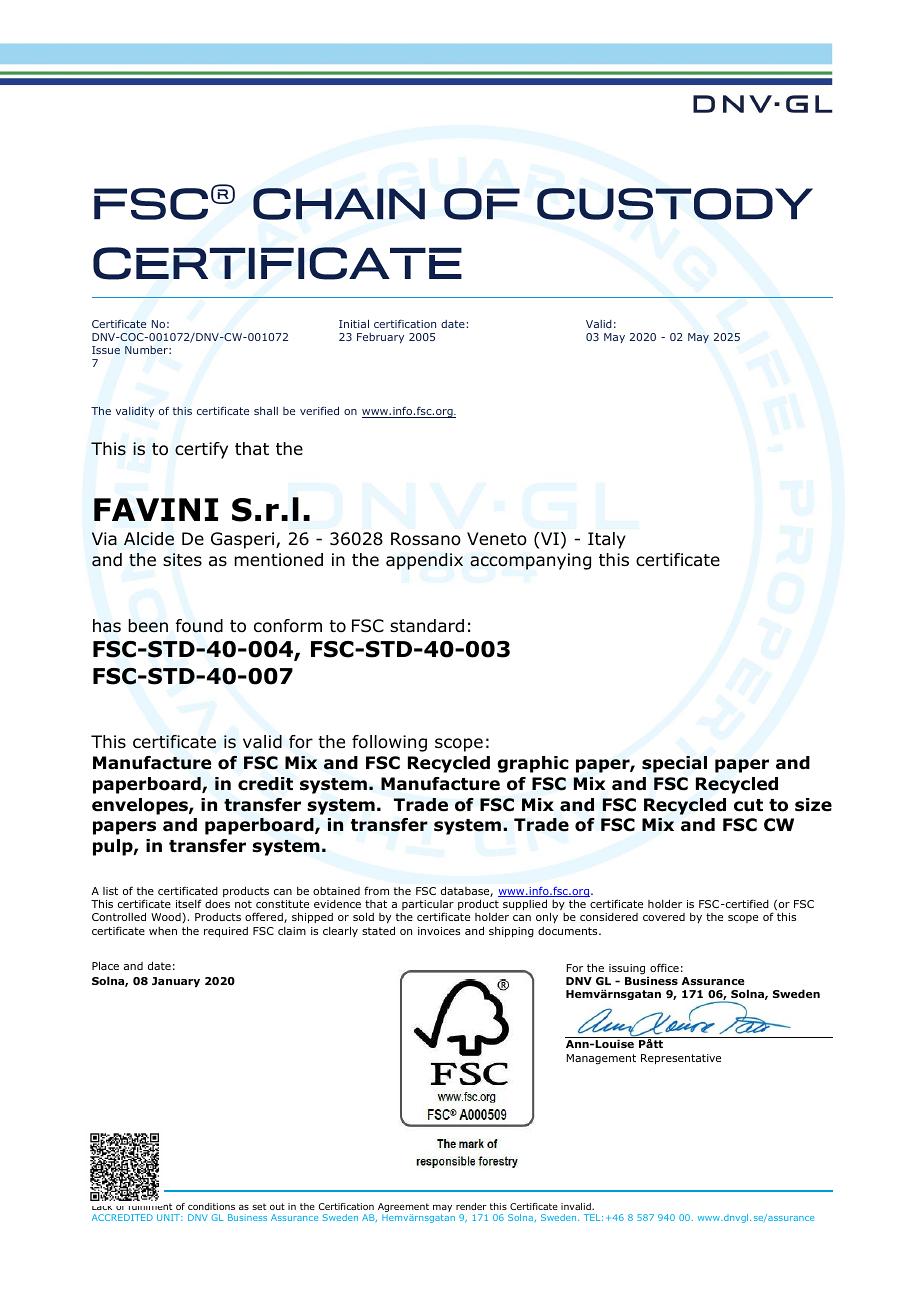  Describe the element at coordinates (530, 561) in the screenshot. I see `accompanying` at that location.
